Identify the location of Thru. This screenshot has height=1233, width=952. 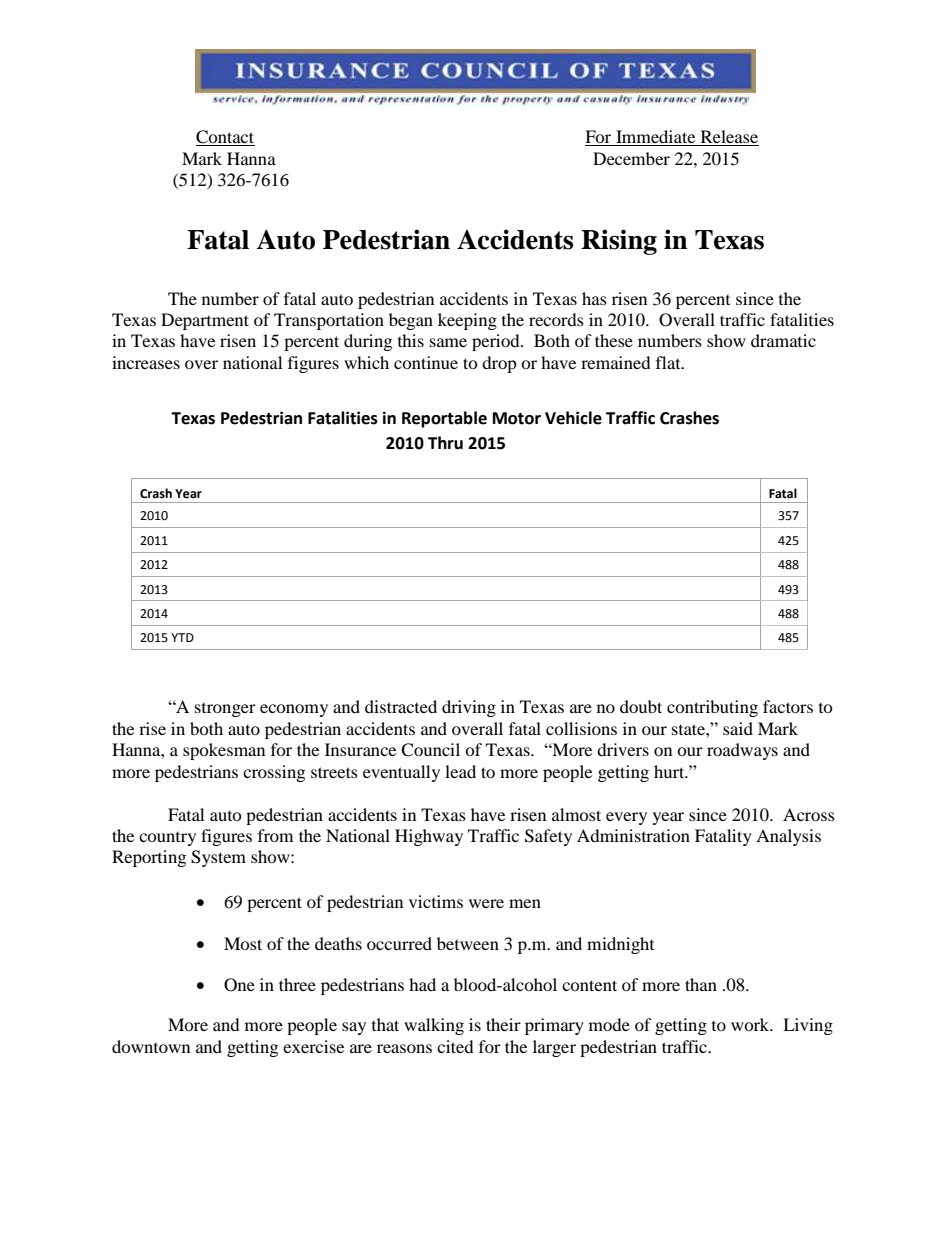
(445, 443).
